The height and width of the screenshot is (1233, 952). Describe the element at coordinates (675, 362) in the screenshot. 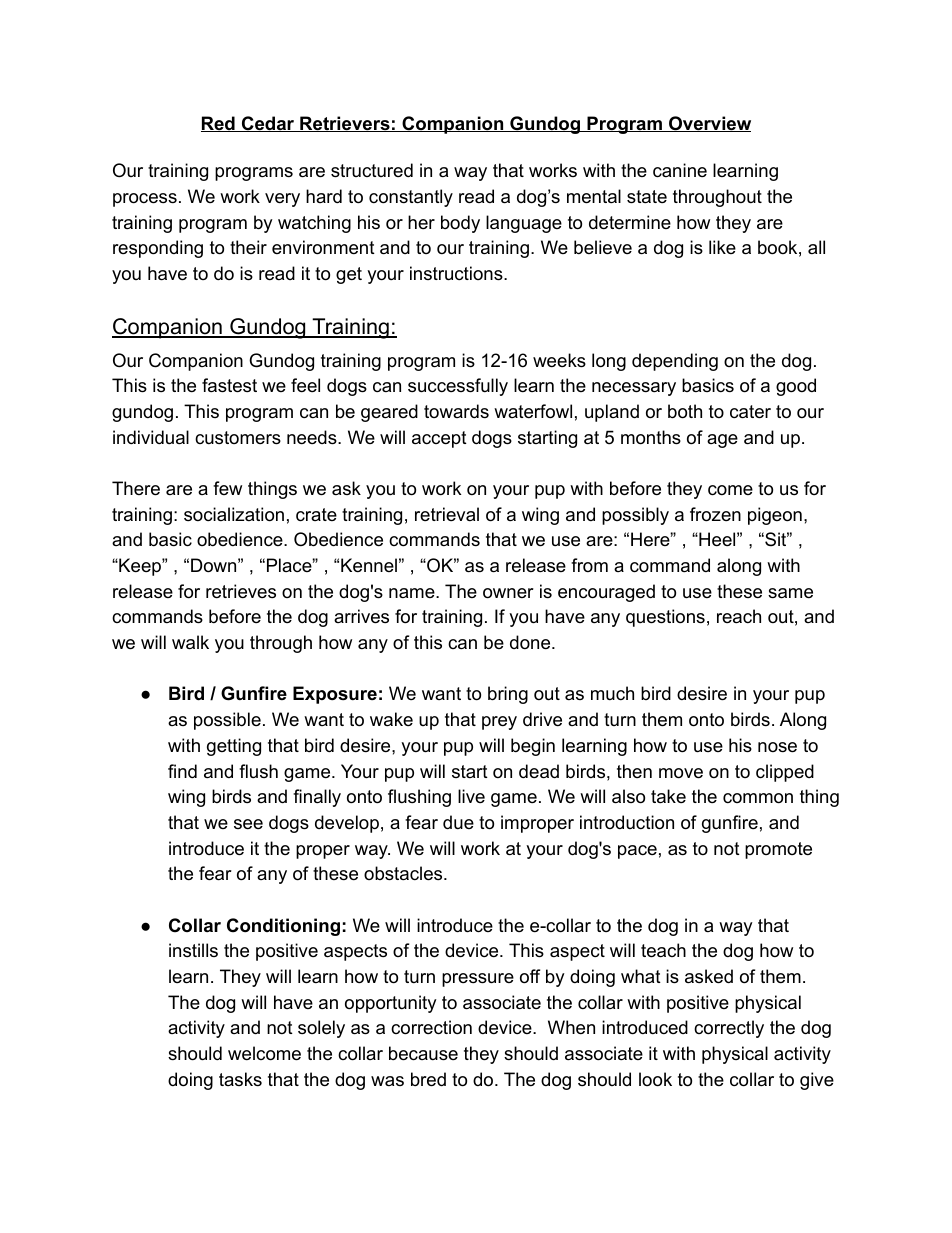

I see `depending` at that location.
